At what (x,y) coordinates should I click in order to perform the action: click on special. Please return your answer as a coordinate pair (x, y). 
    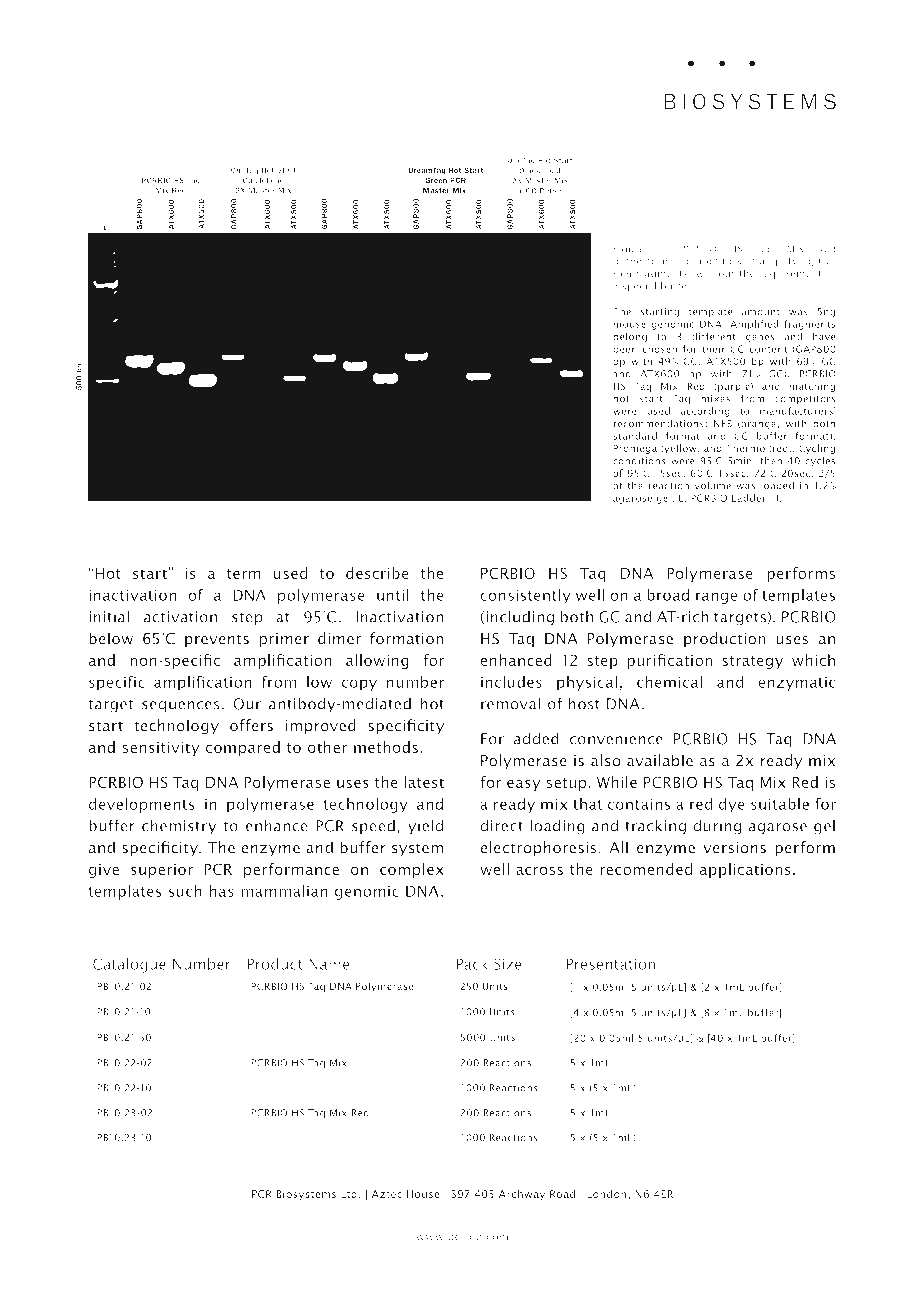
    Looking at the image, I should click on (639, 287).
